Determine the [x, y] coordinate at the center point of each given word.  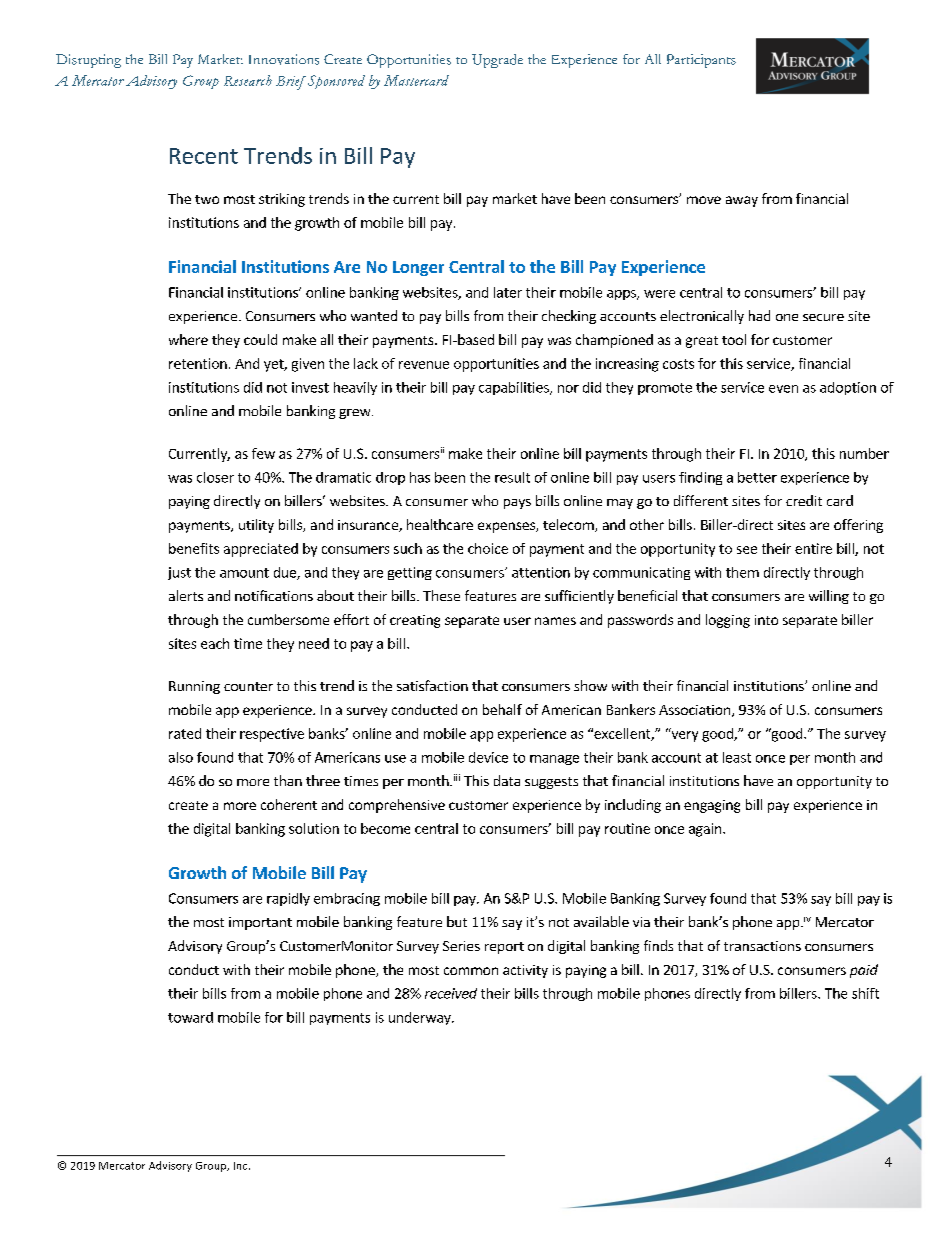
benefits [194, 548]
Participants [701, 61]
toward [190, 1017]
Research [248, 80]
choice [488, 548]
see [747, 550]
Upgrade [497, 61]
